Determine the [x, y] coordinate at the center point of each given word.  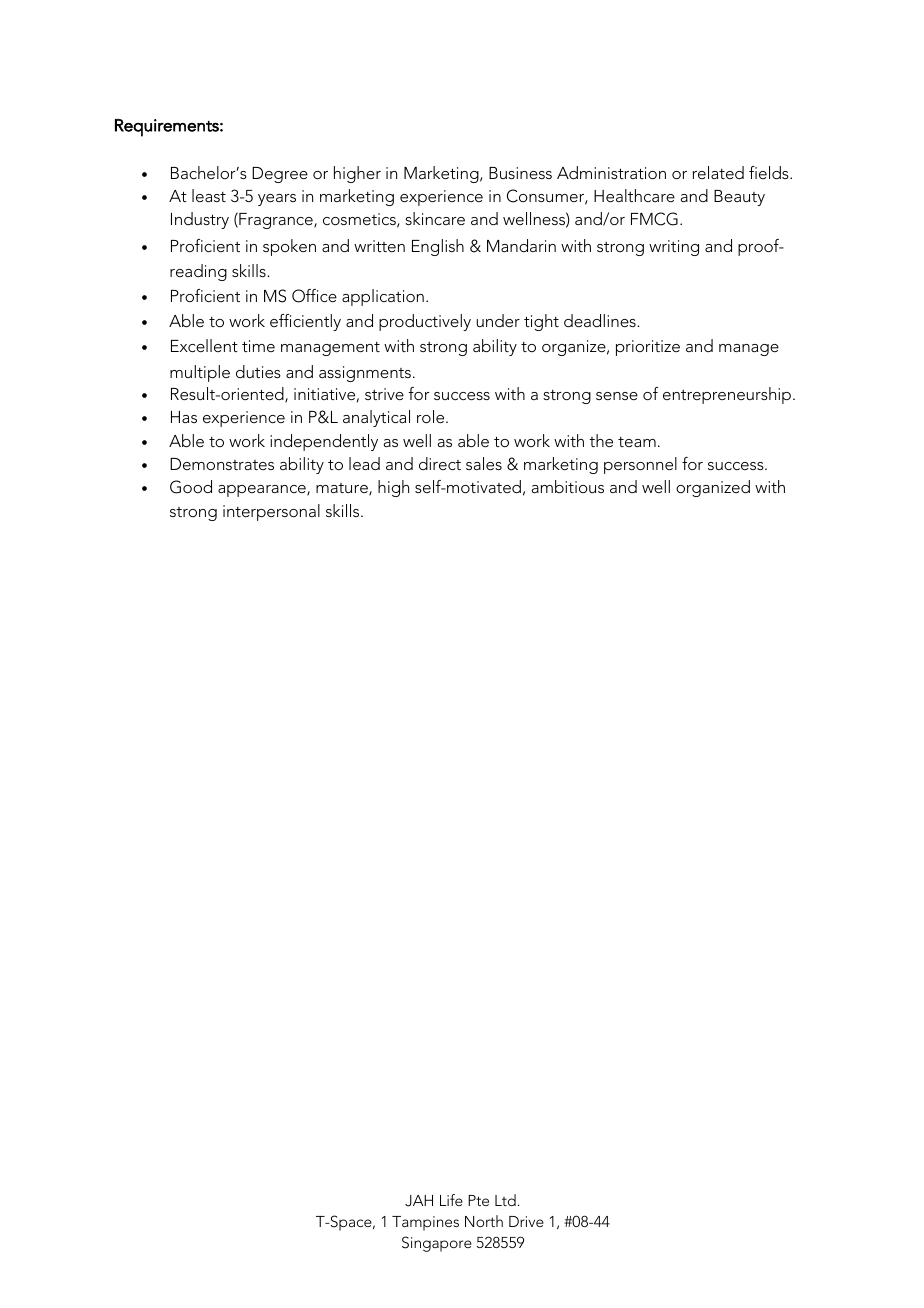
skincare [435, 218]
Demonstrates [222, 464]
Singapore [437, 1244]
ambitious [568, 486]
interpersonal [271, 512]
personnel [640, 465]
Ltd [505, 1200]
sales [484, 463]
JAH [419, 1201]
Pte [478, 1200]
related [718, 172]
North [484, 1221]
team [637, 442]
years [277, 200]
